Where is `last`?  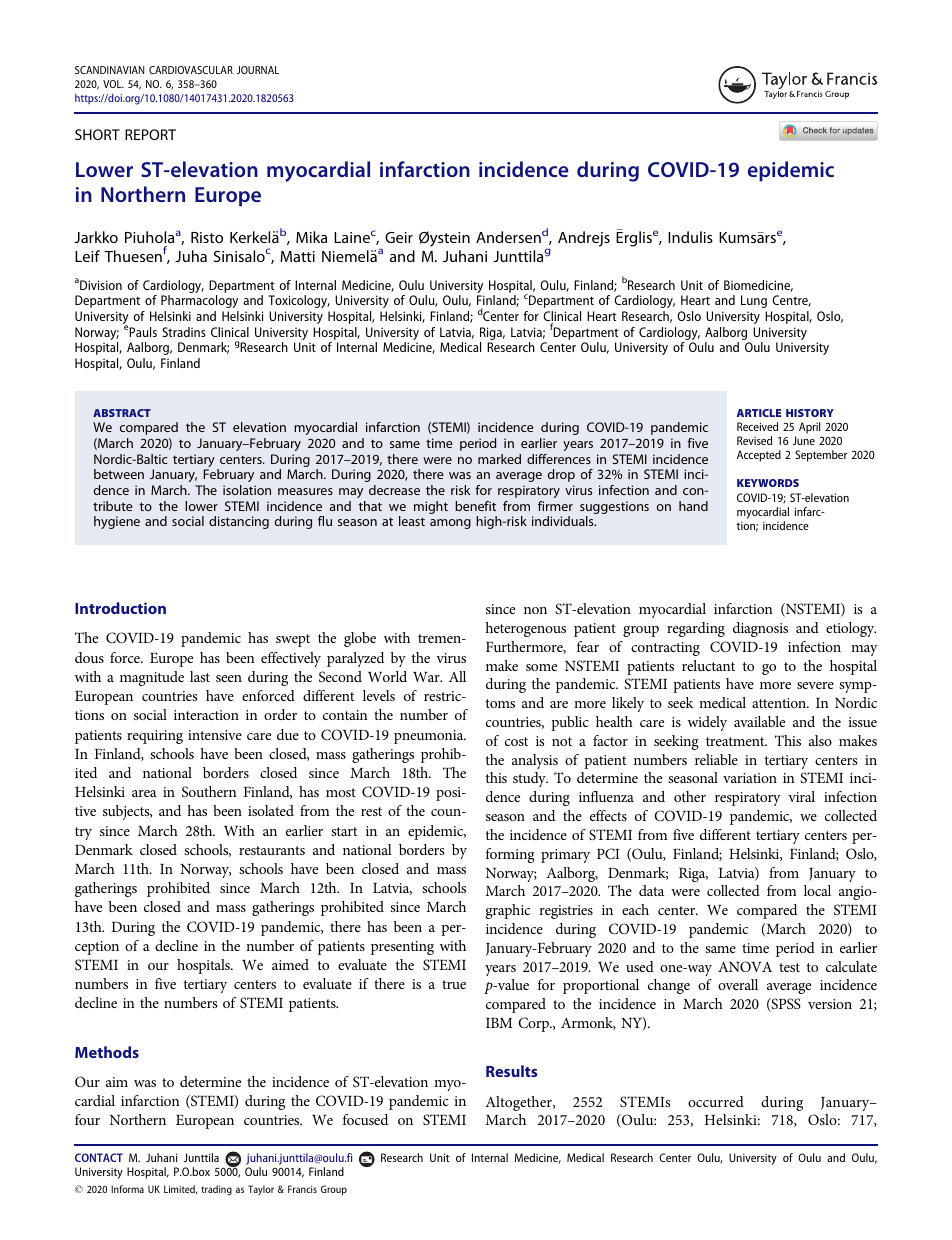 last is located at coordinates (200, 676).
